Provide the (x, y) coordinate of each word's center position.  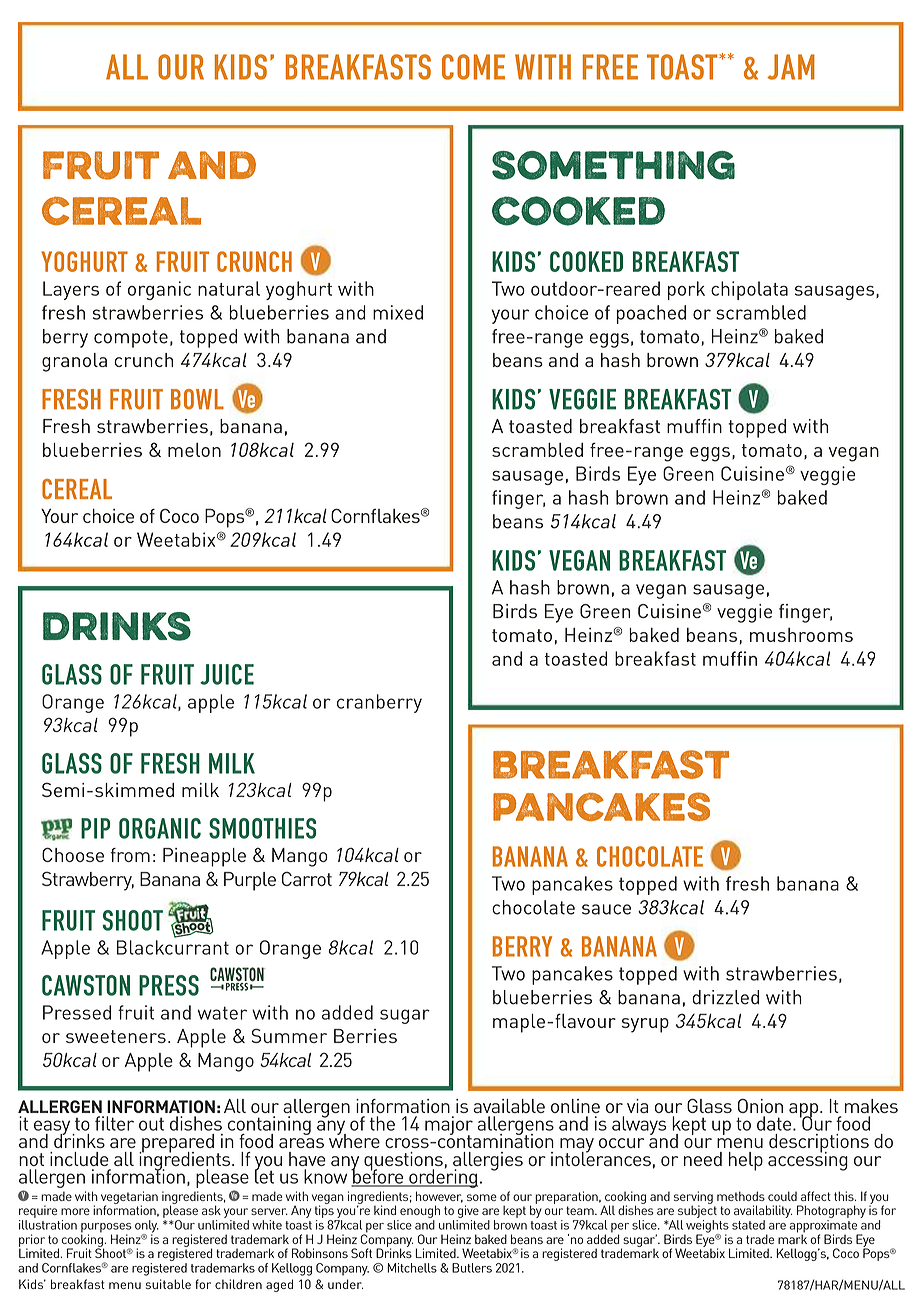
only (147, 1227)
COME (473, 67)
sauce (606, 909)
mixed (398, 312)
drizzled (726, 997)
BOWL (197, 399)
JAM (791, 67)
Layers (71, 290)
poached (651, 314)
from (130, 855)
